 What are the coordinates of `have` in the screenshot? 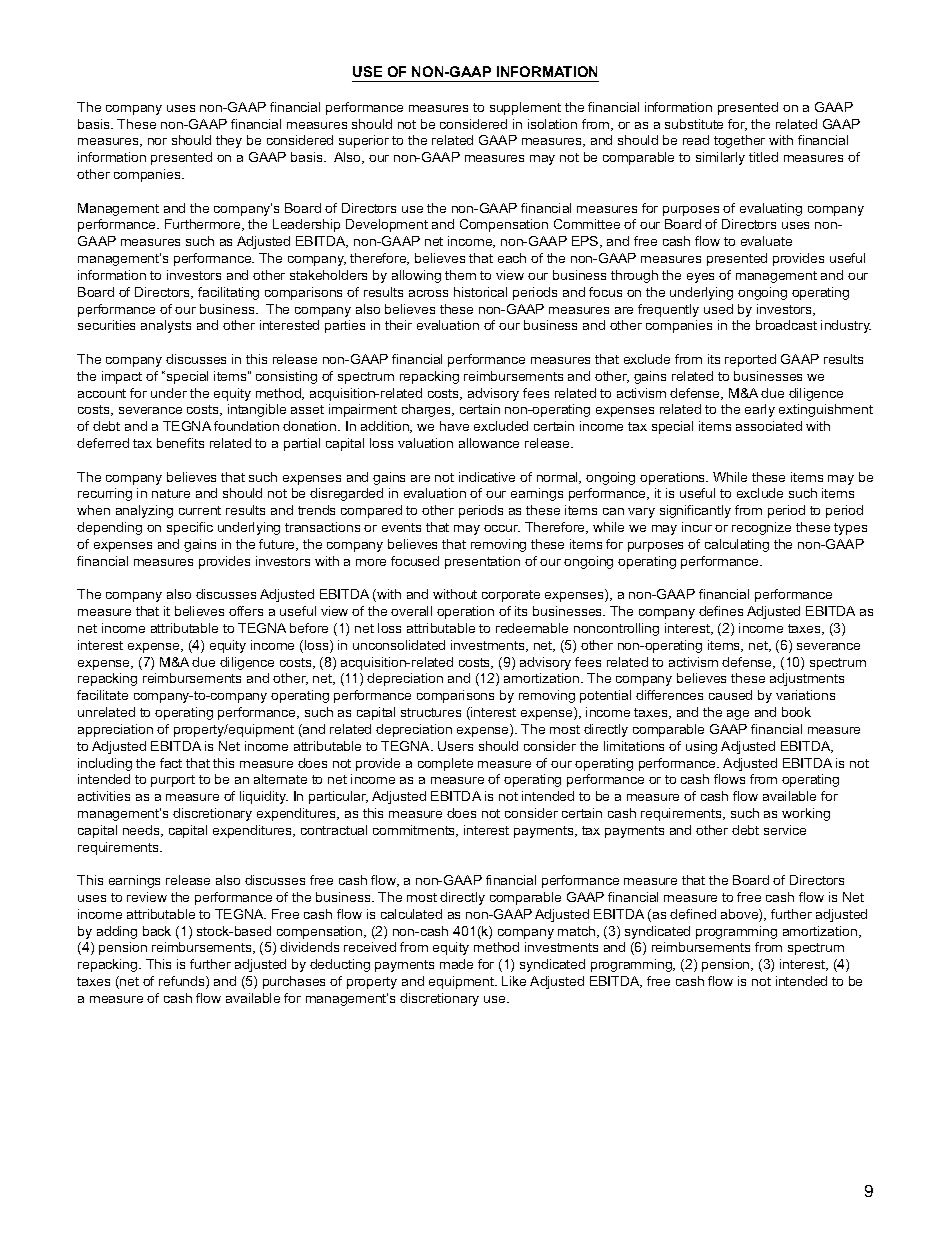 It's located at (454, 426).
